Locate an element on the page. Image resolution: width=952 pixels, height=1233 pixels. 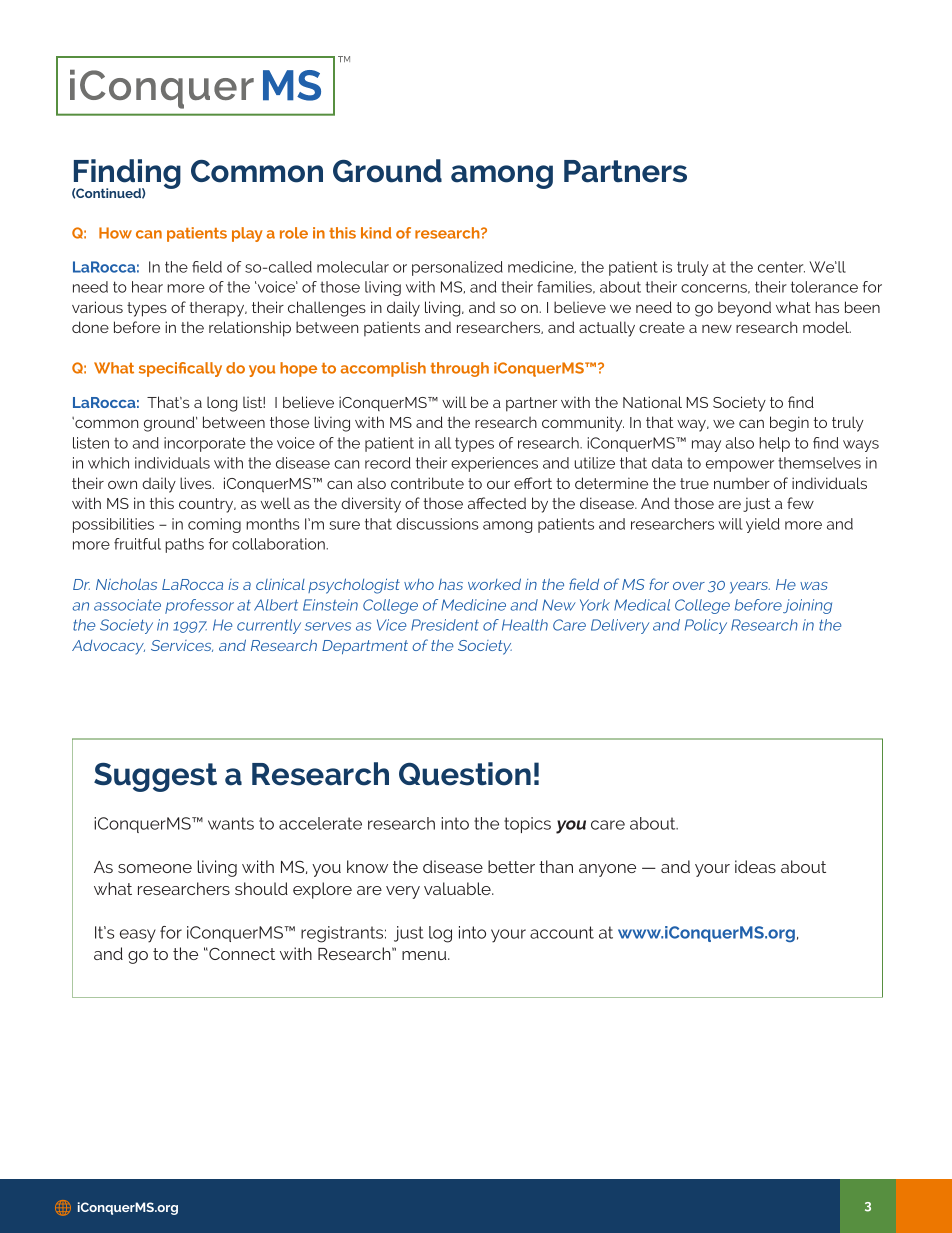
personalized is located at coordinates (457, 268).
